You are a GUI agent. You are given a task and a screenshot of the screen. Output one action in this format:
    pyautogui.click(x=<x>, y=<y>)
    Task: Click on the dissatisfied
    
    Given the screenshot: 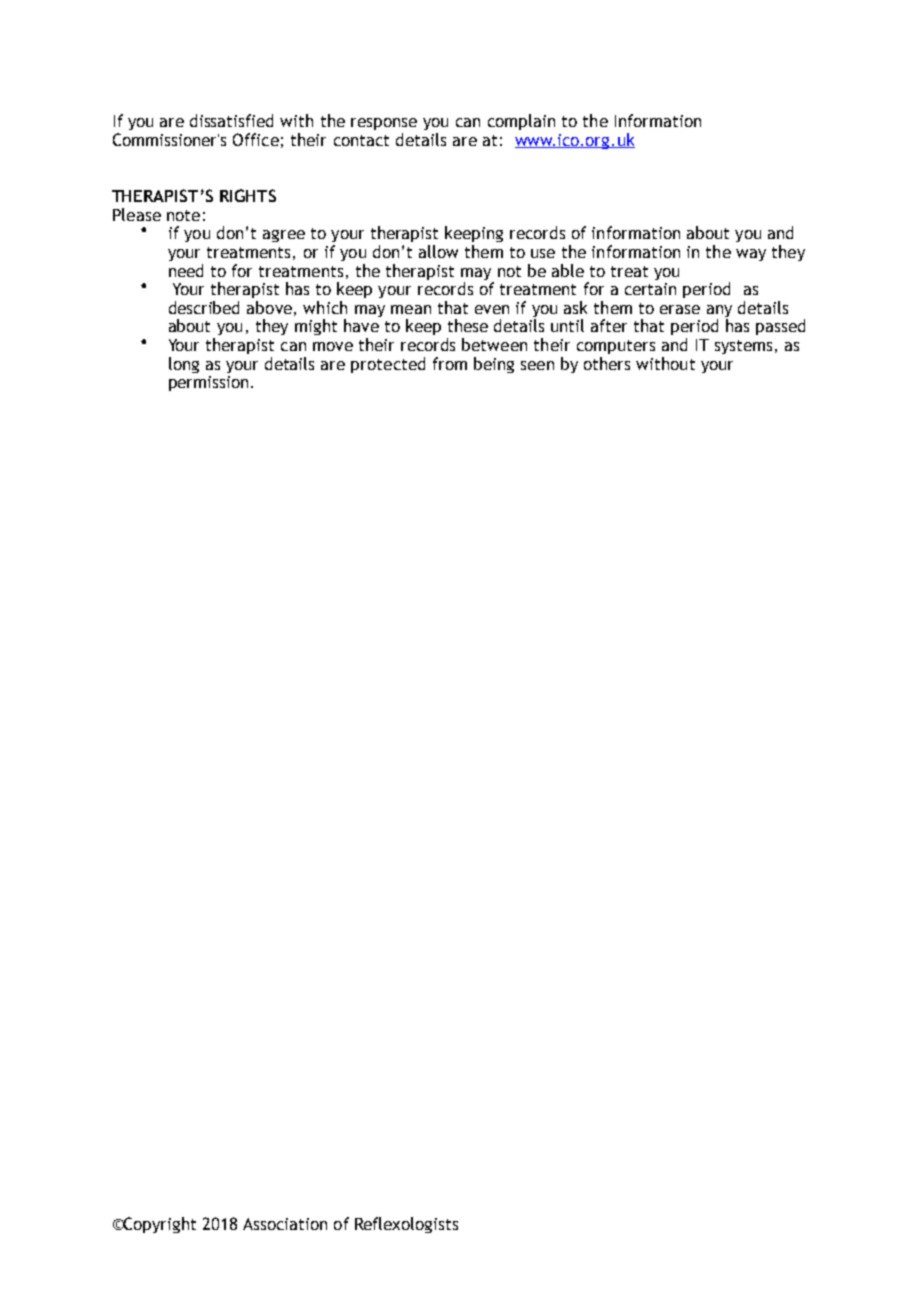 What is the action you would take?
    pyautogui.click(x=231, y=120)
